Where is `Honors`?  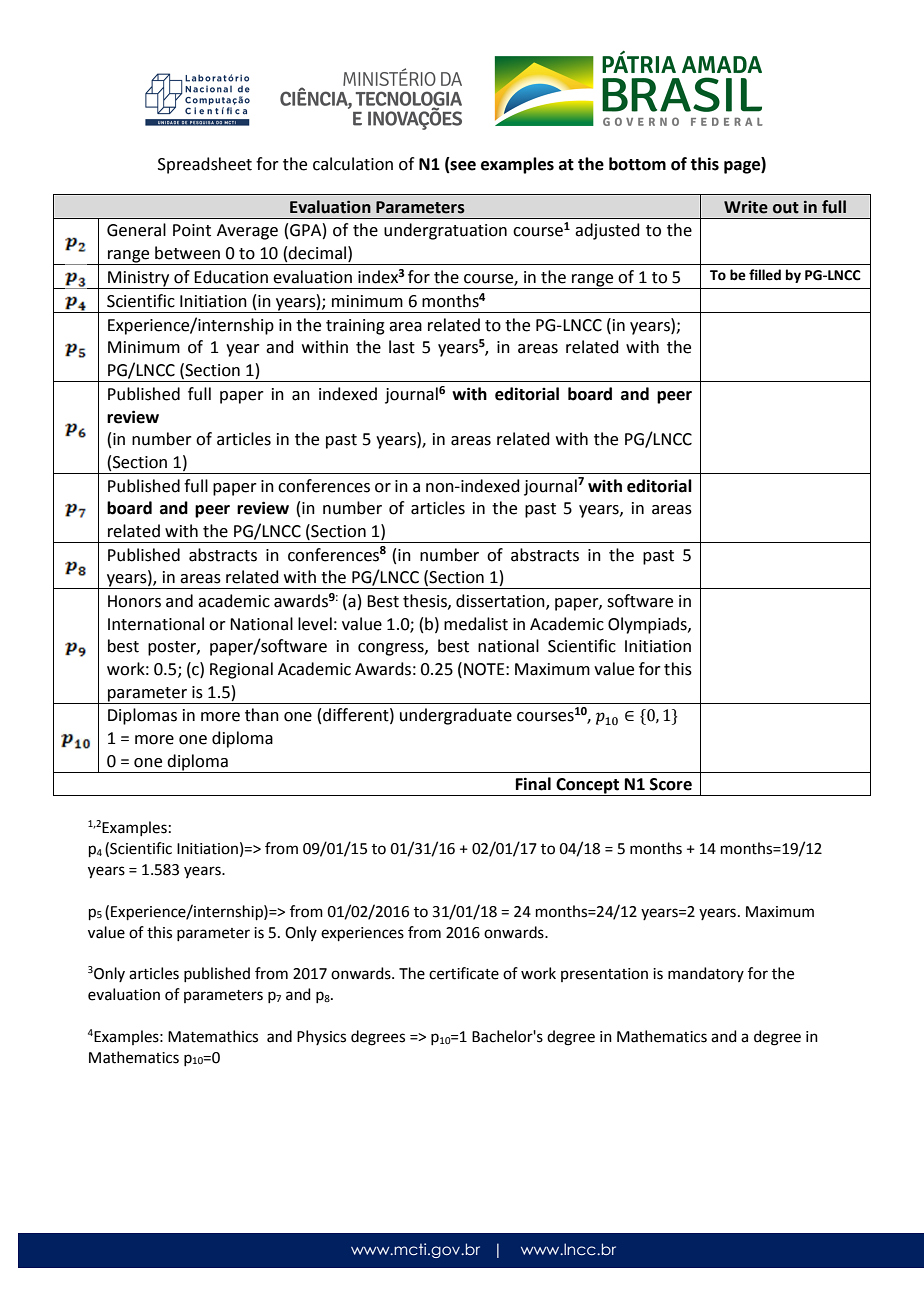
Honors is located at coordinates (134, 601).
